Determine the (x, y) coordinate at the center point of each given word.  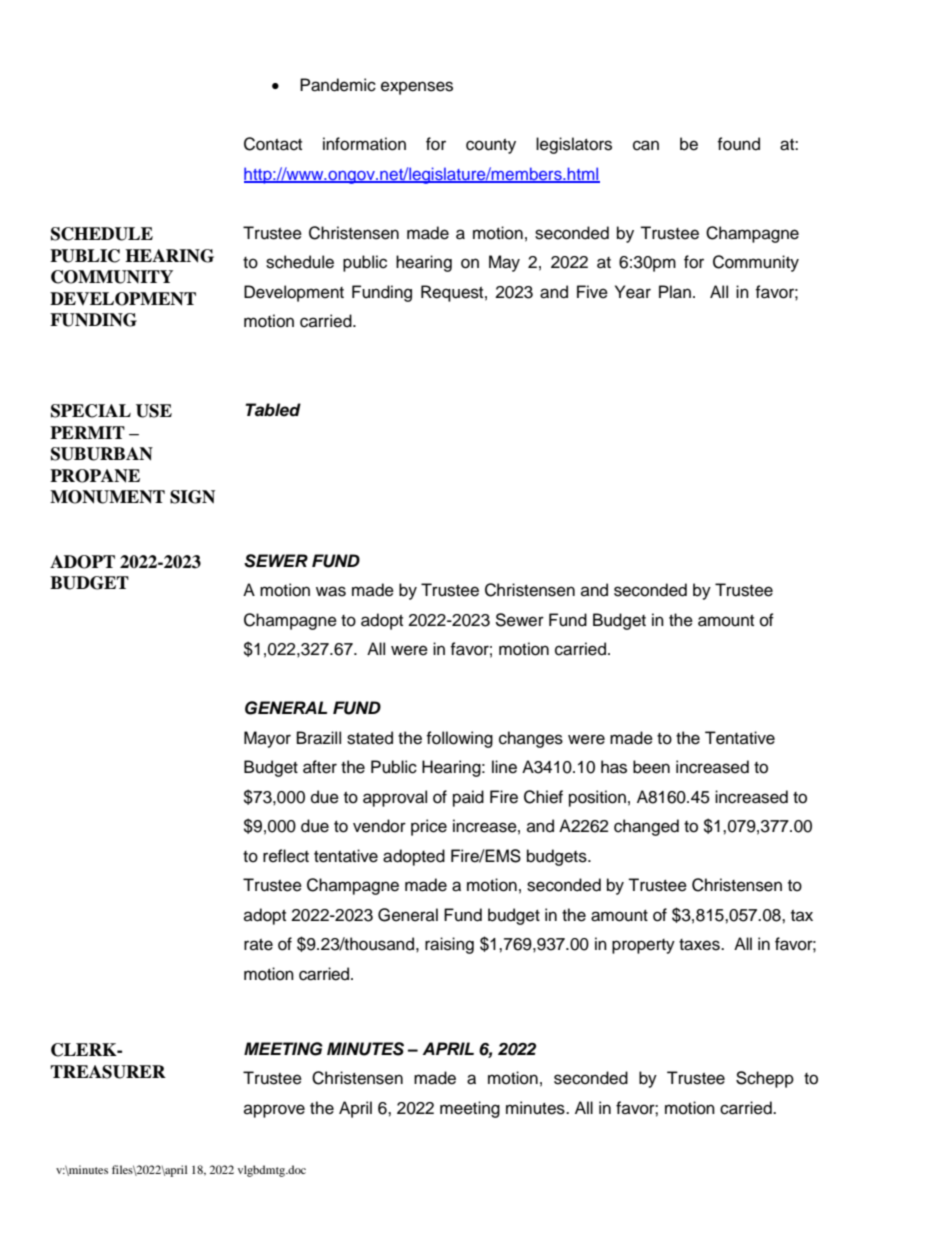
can (646, 145)
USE (154, 411)
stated (370, 738)
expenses (417, 88)
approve (274, 1111)
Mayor (267, 739)
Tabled (273, 410)
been (651, 767)
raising (449, 945)
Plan (675, 292)
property (643, 946)
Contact (273, 144)
